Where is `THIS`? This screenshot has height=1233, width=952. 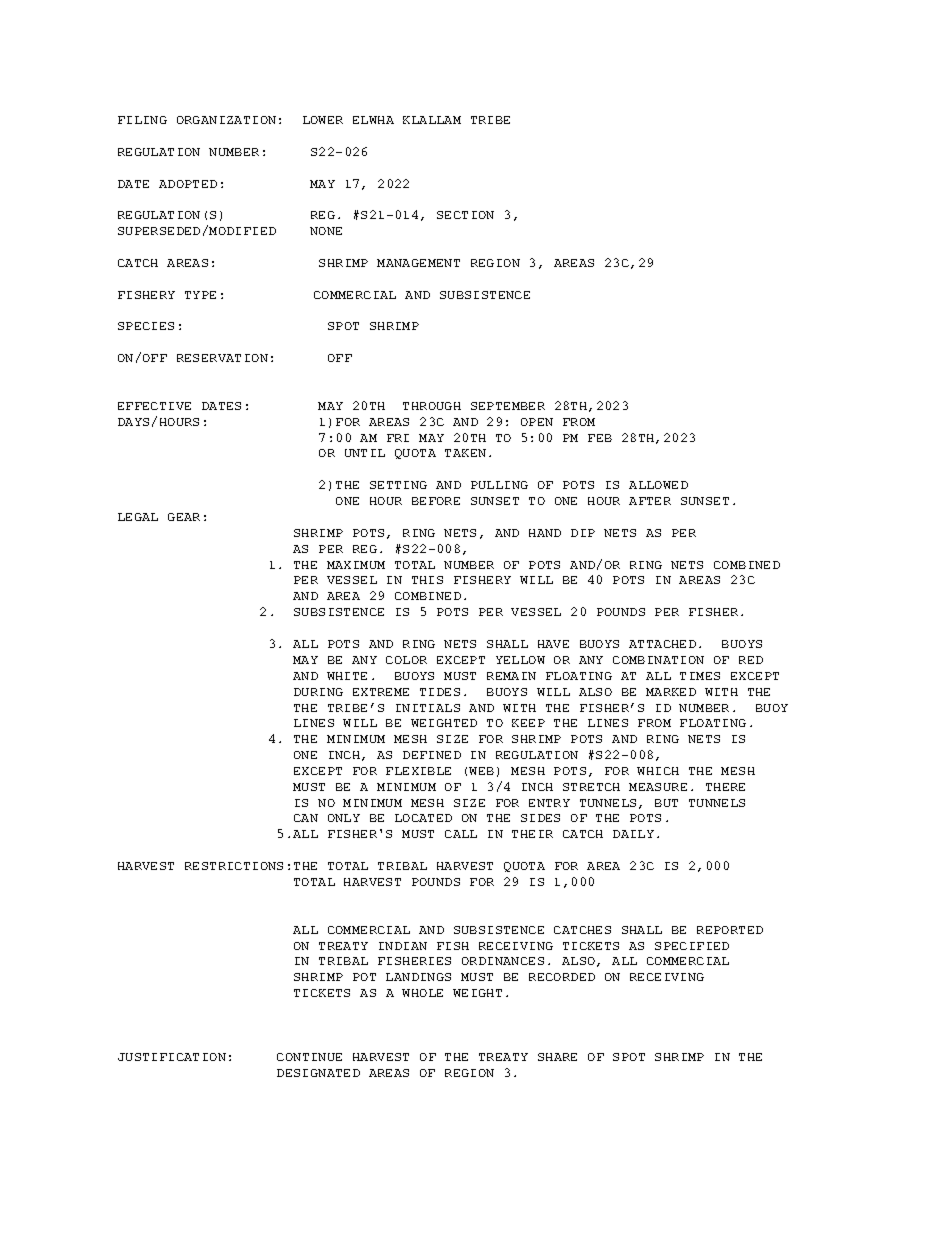
THIS is located at coordinates (427, 580).
